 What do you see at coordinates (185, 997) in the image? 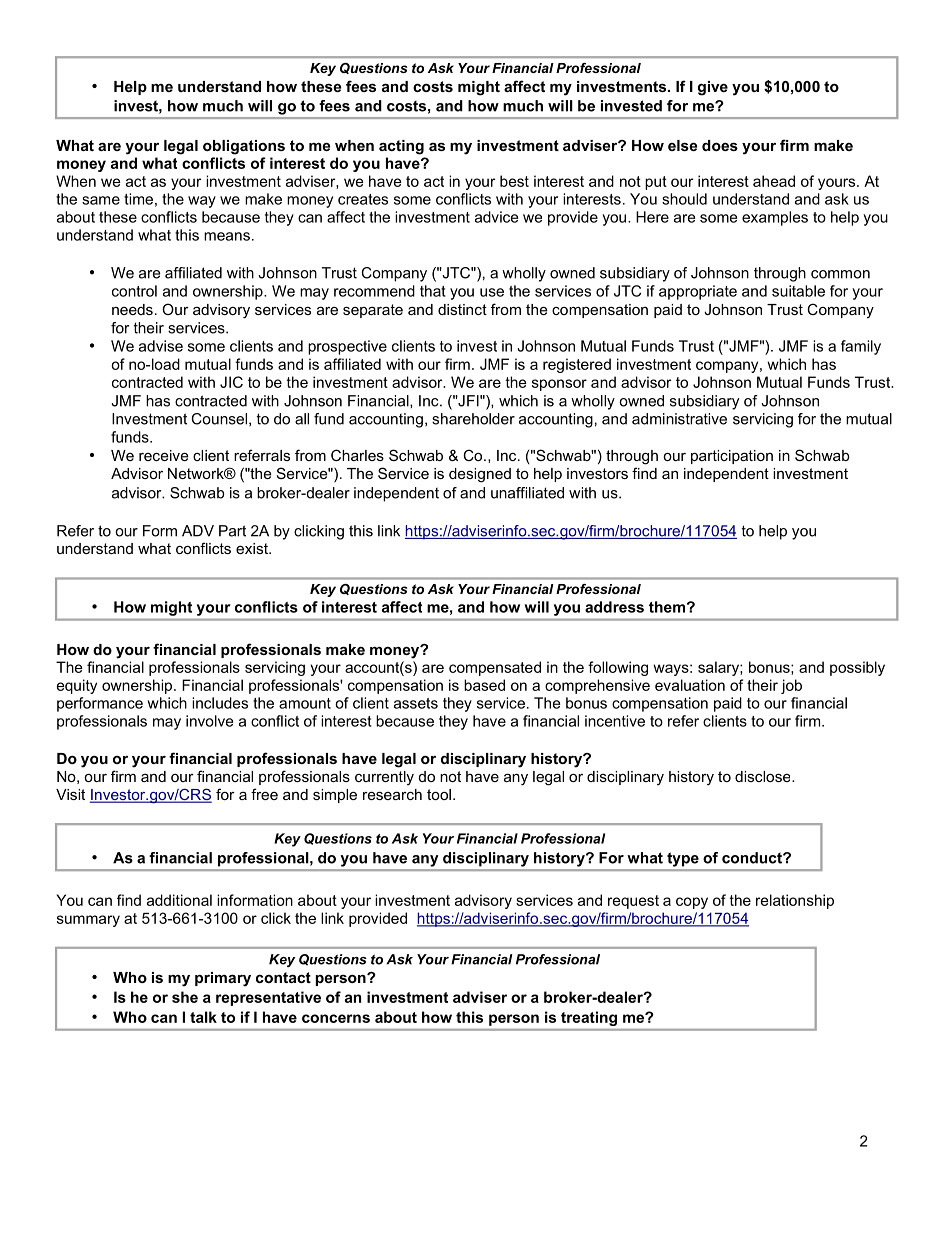
I see `she` at bounding box center [185, 997].
